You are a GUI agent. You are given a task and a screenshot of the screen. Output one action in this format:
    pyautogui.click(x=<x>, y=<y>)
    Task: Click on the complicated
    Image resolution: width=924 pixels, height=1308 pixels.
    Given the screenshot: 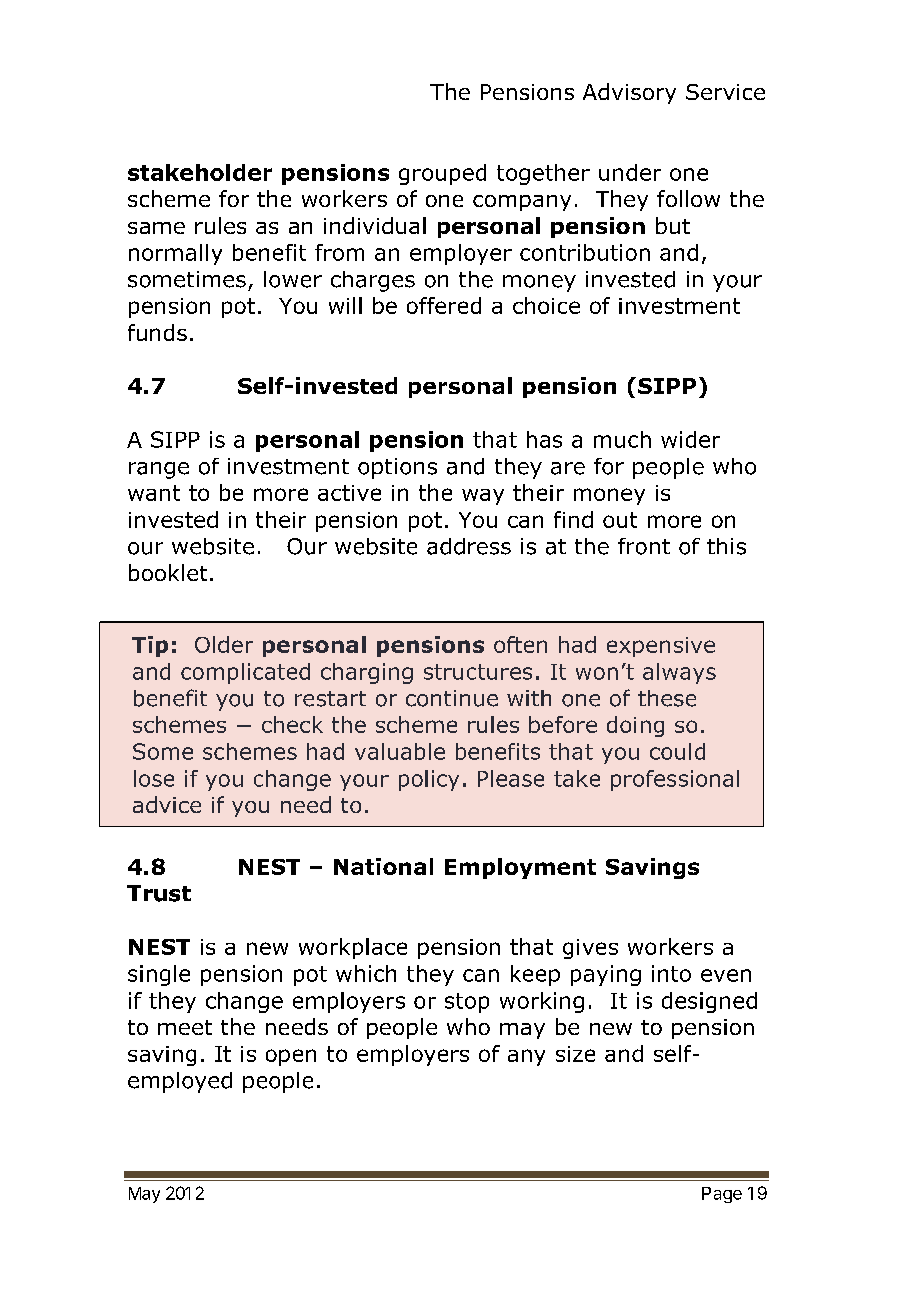 What is the action you would take?
    pyautogui.click(x=245, y=673)
